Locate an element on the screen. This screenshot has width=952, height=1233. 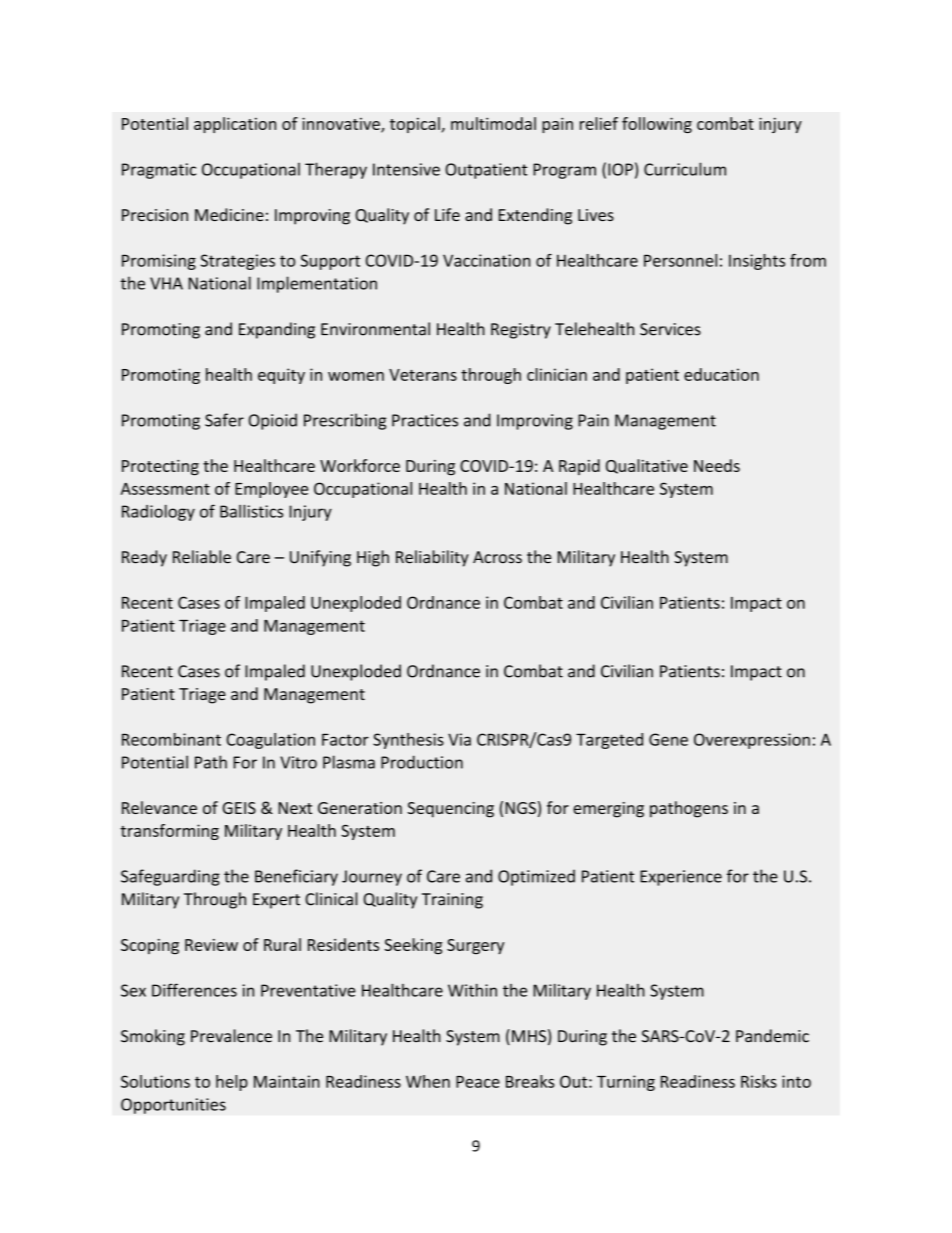
application is located at coordinates (235, 125).
